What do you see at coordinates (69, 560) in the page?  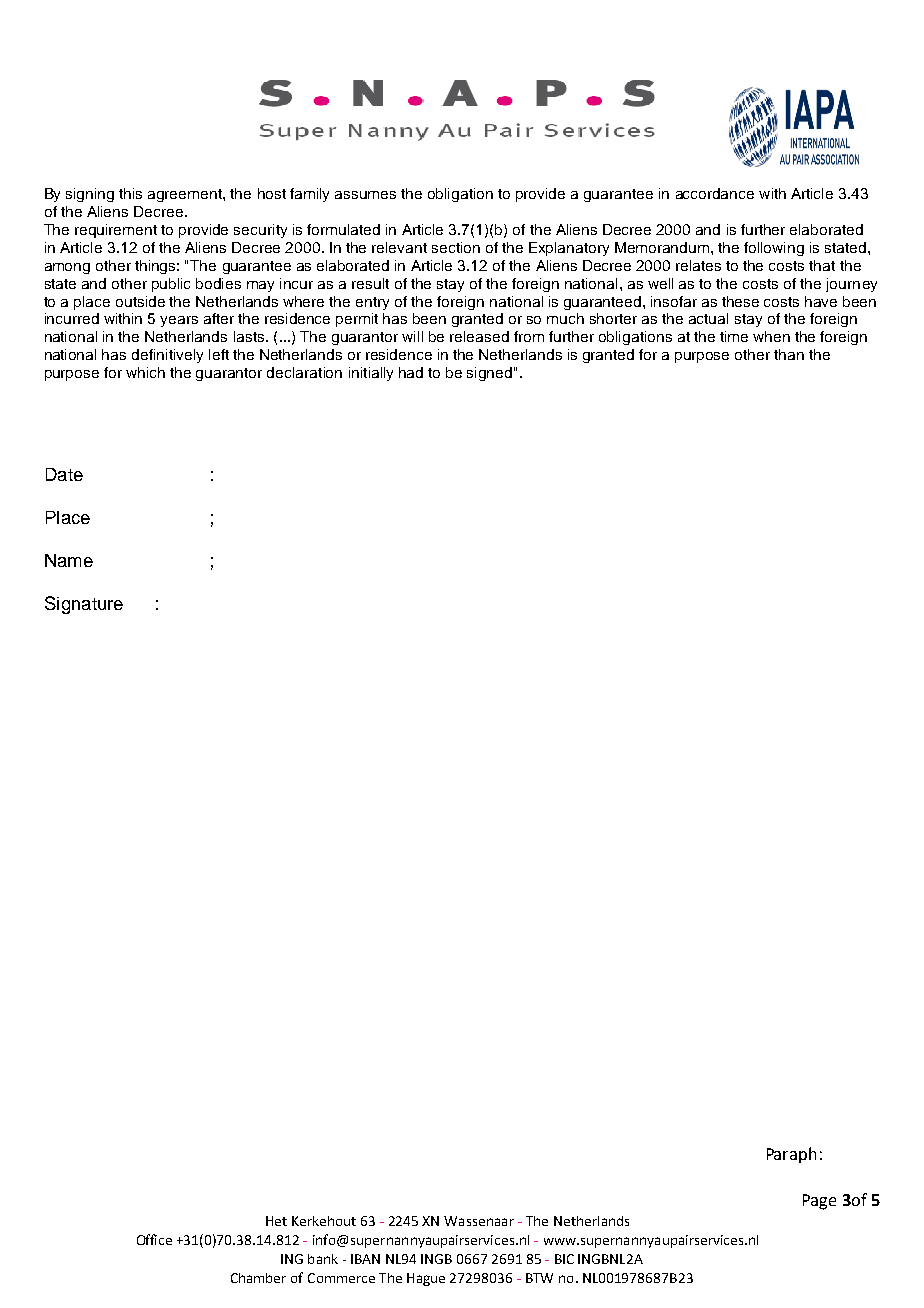 I see `Name` at bounding box center [69, 560].
